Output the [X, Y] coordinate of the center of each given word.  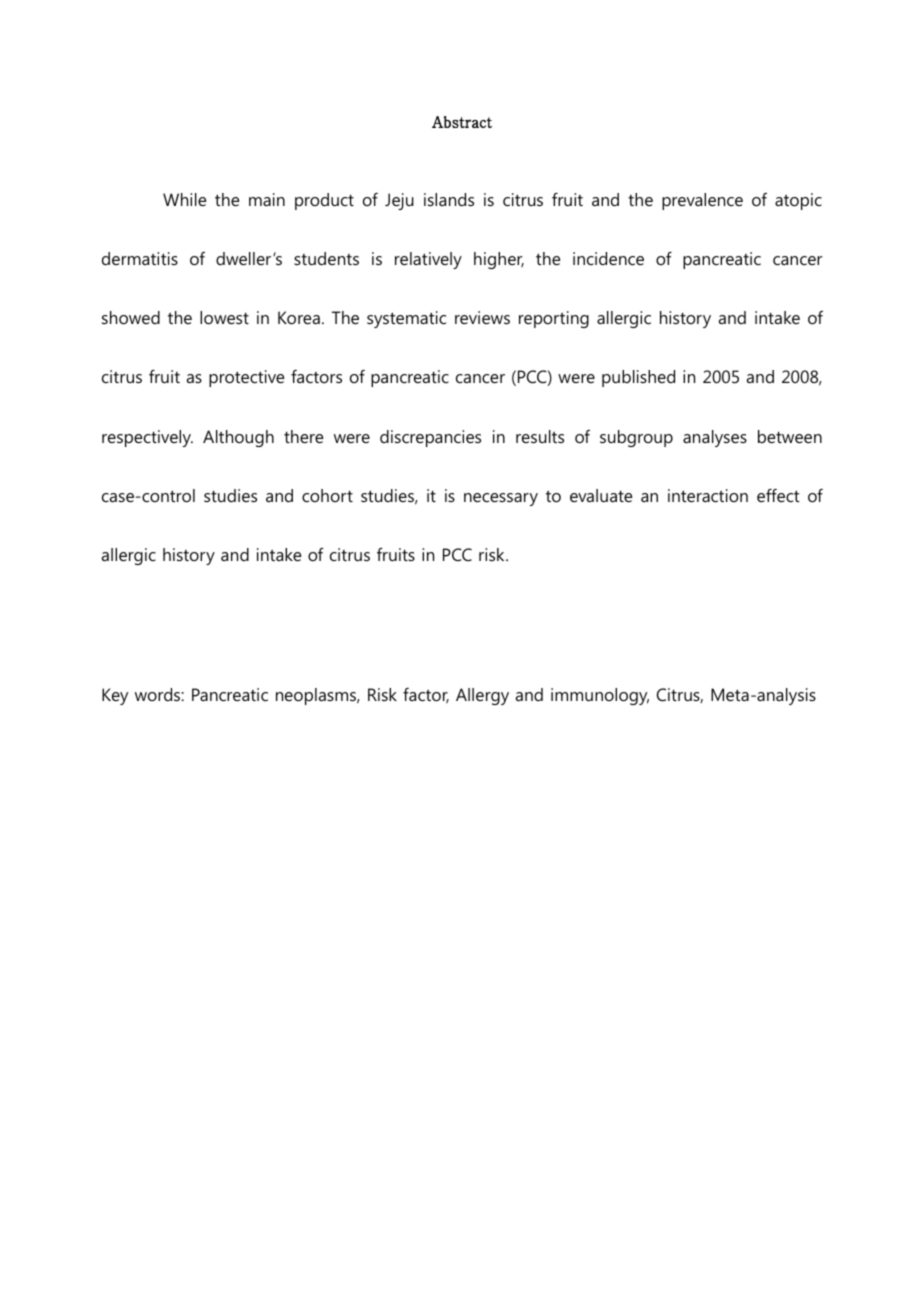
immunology [600, 696]
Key [115, 696]
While [184, 199]
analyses [715, 438]
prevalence [702, 201]
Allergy [482, 696]
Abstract [462, 122]
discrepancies [430, 438]
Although [238, 438]
